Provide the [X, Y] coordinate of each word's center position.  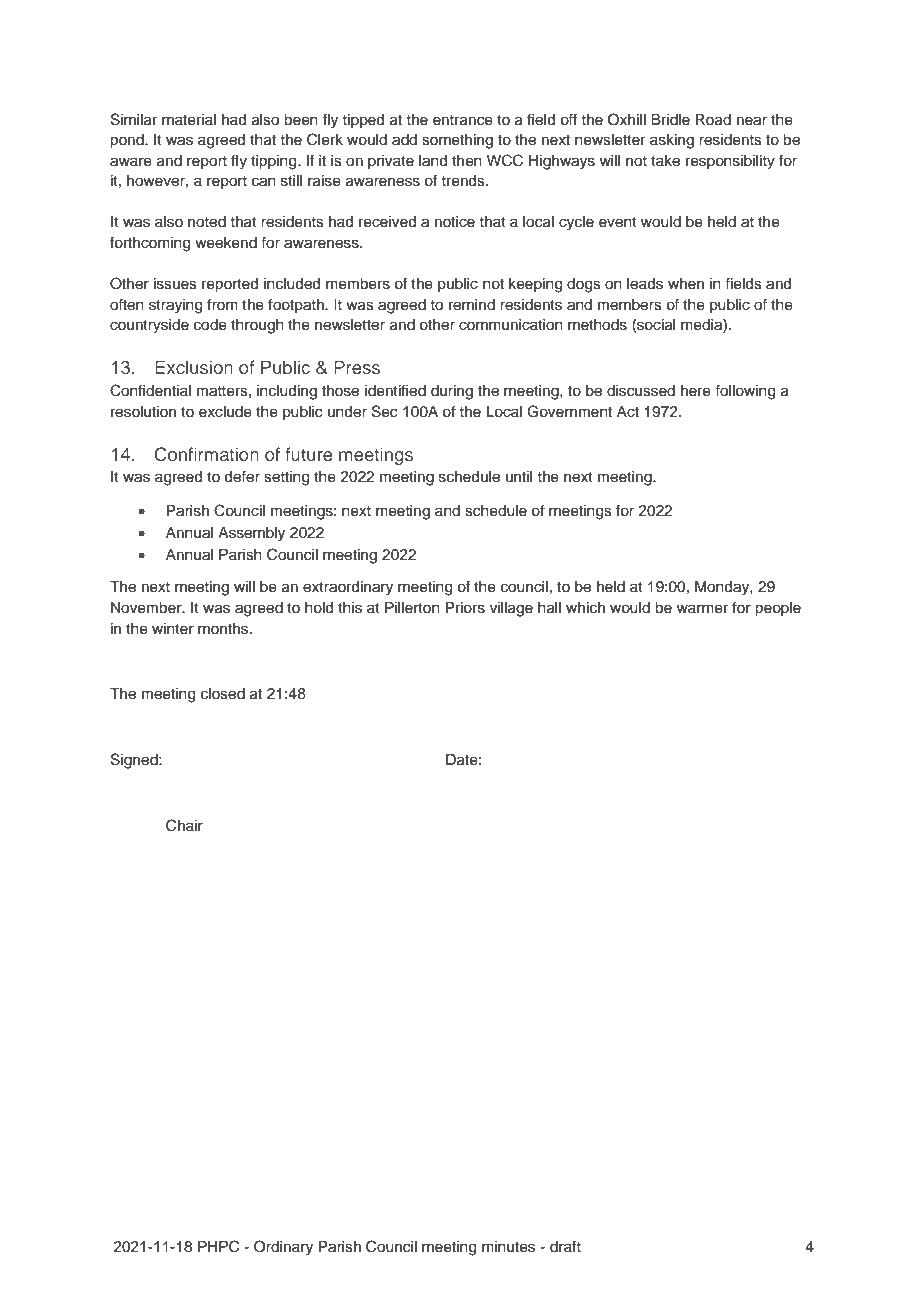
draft [565, 1246]
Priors [465, 608]
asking [672, 141]
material [189, 120]
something [457, 141]
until [519, 476]
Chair [184, 825]
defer [242, 476]
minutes [508, 1247]
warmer [702, 609]
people [778, 609]
